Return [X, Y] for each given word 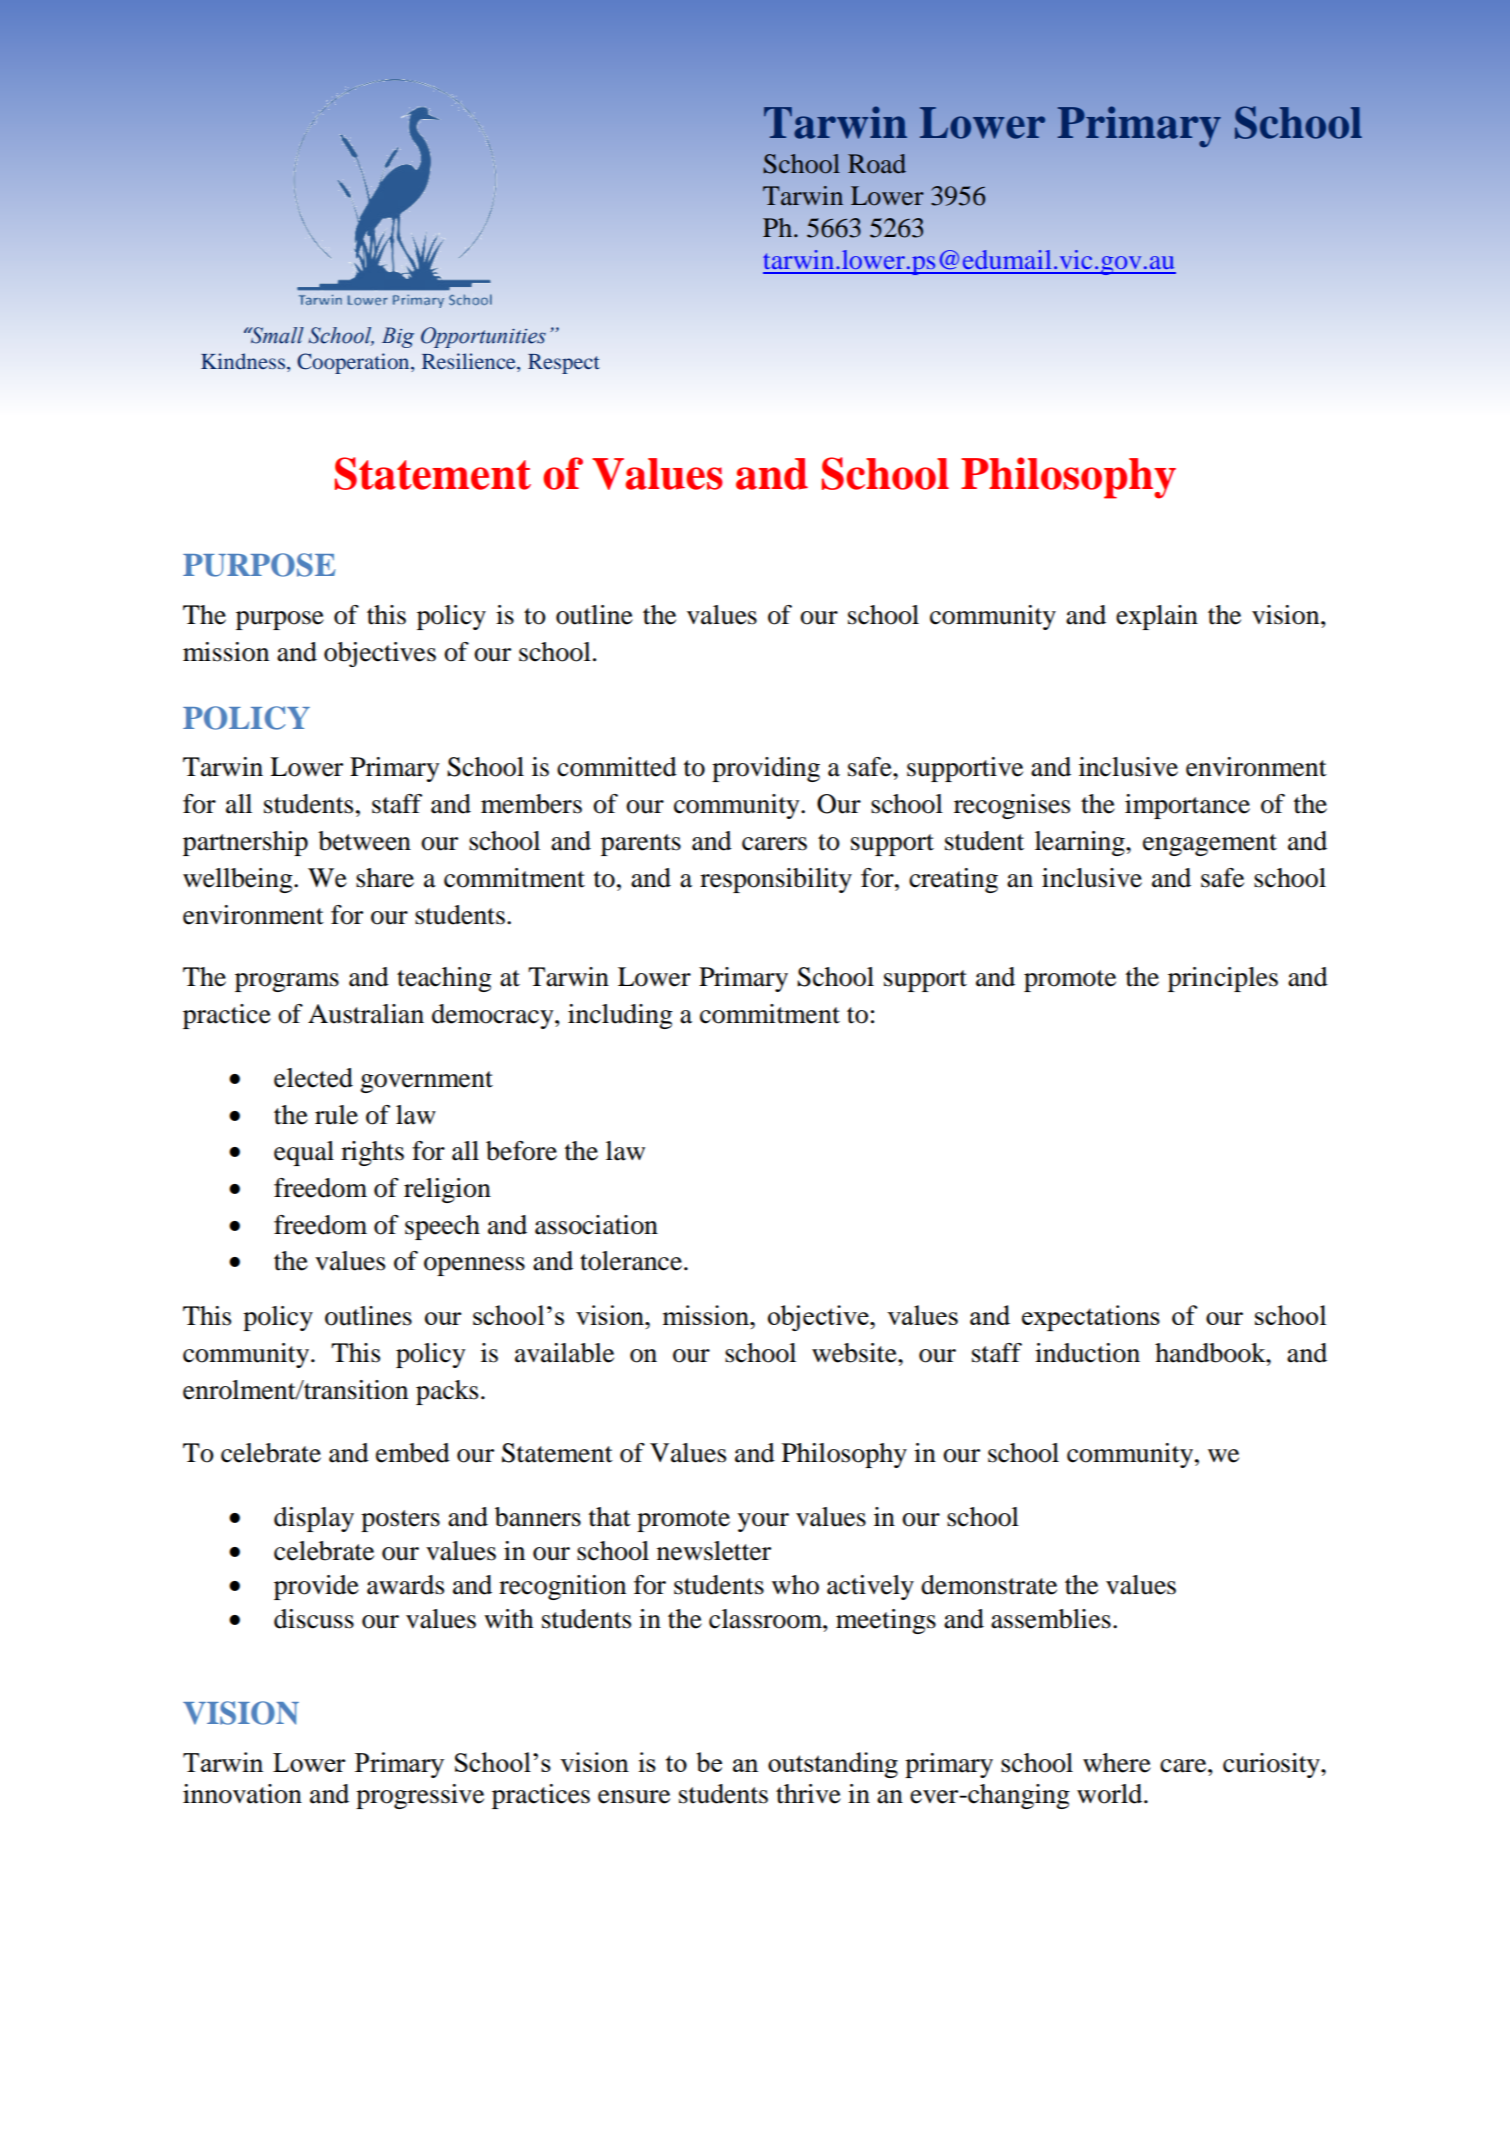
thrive [808, 1794]
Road [877, 164]
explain [1157, 617]
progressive [420, 1796]
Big [398, 337]
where [1117, 1763]
